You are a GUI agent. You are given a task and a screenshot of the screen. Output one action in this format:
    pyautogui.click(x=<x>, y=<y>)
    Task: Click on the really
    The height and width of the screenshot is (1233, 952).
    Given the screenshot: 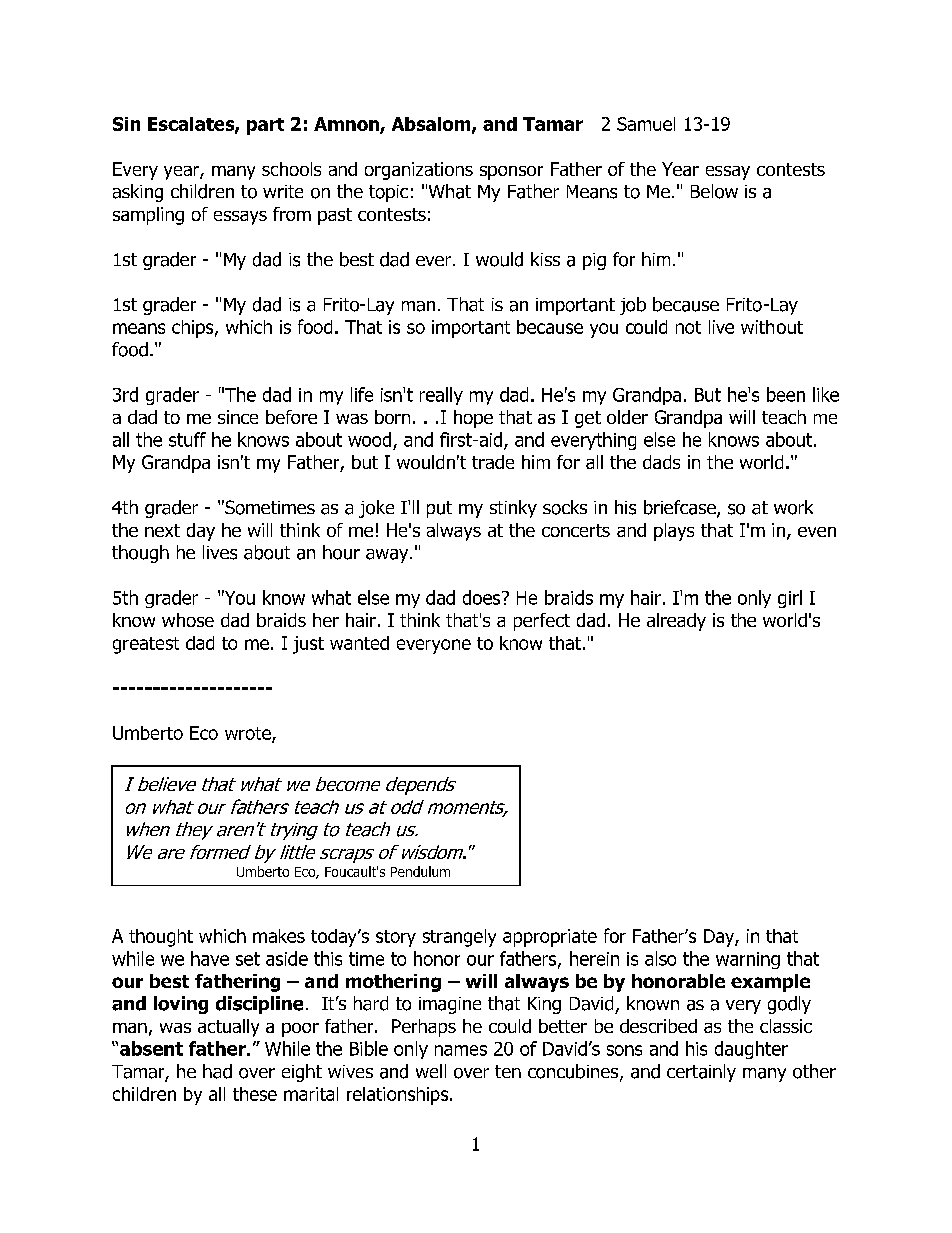 What is the action you would take?
    pyautogui.click(x=441, y=396)
